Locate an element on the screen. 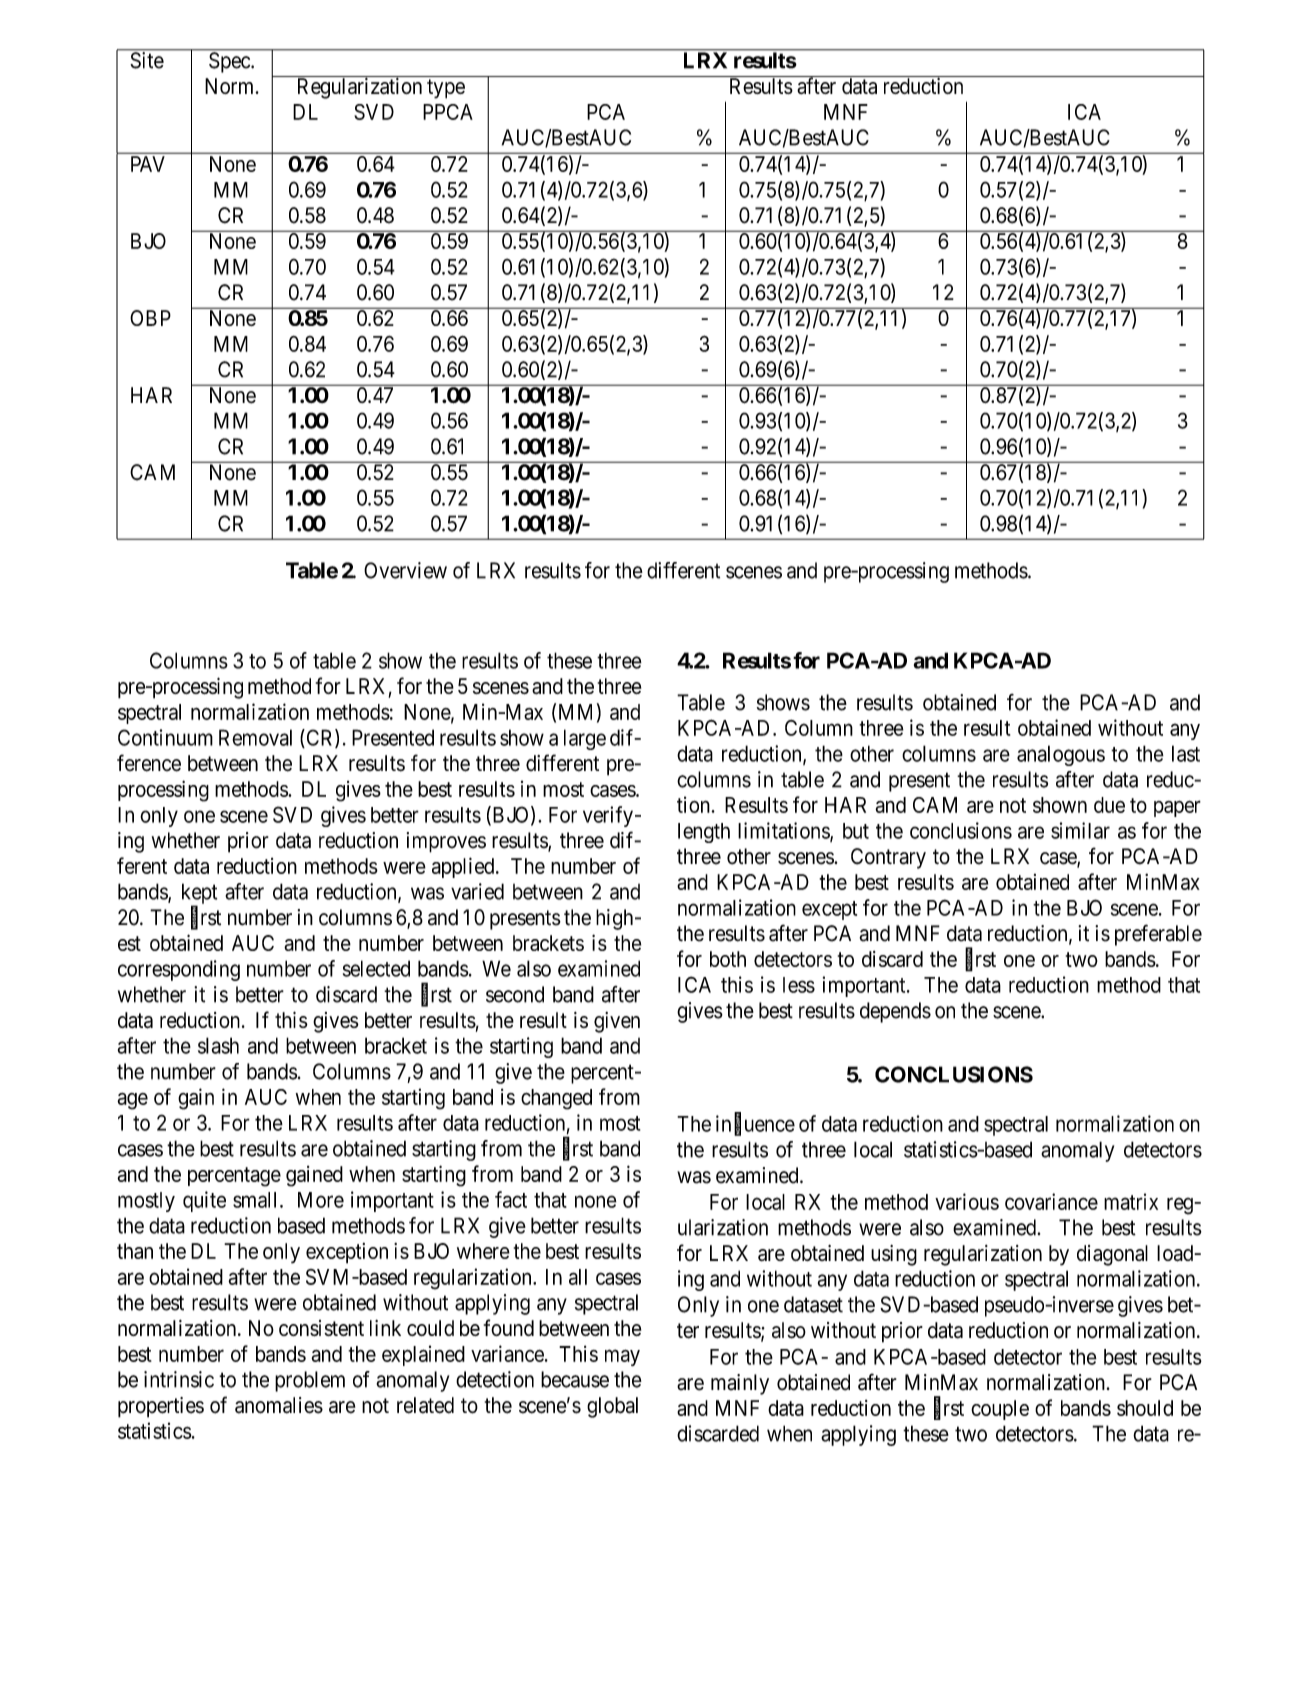 The width and height of the screenshot is (1314, 1701). couple is located at coordinates (1000, 1410).
